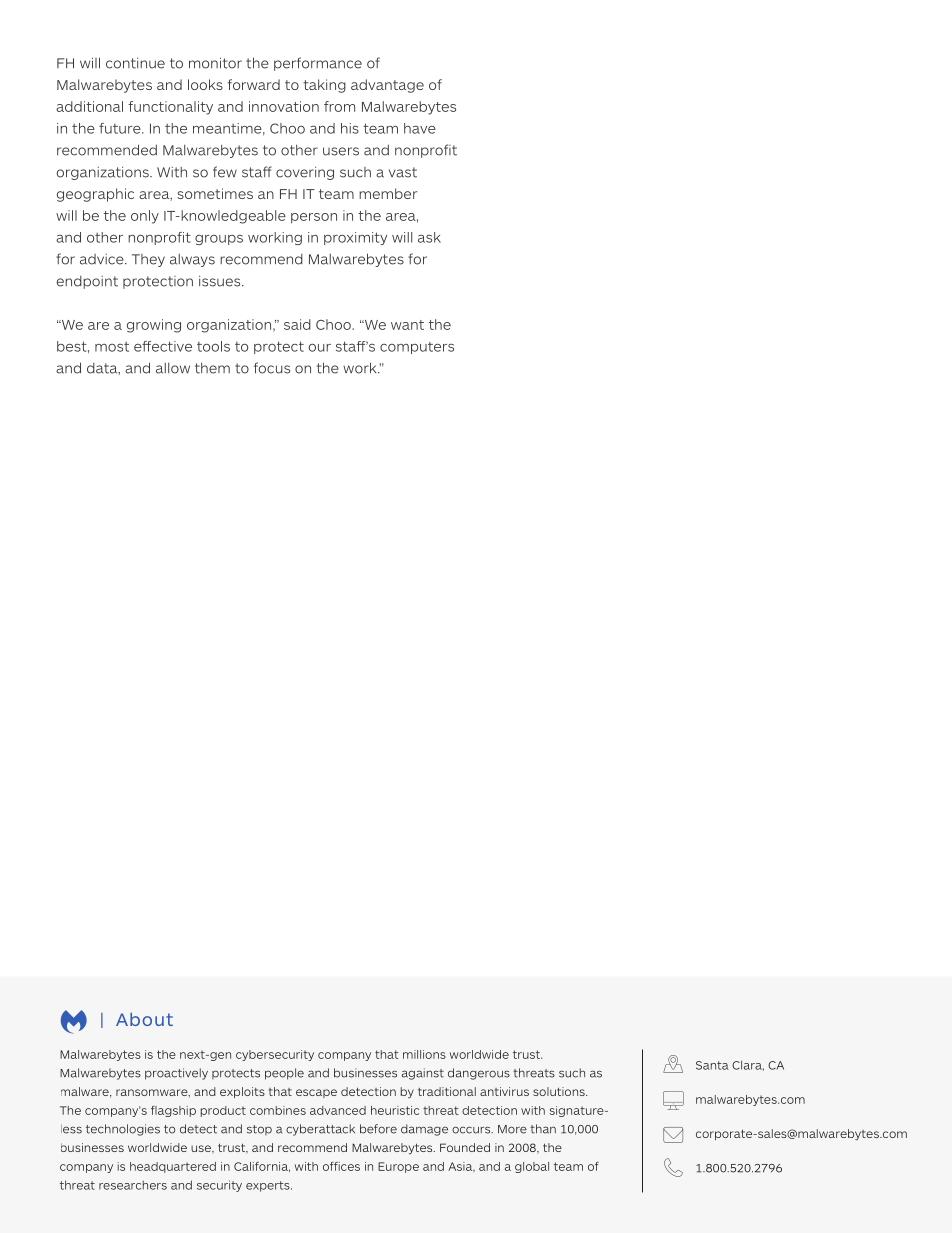 The image size is (952, 1233). I want to click on headquartered, so click(173, 1167).
